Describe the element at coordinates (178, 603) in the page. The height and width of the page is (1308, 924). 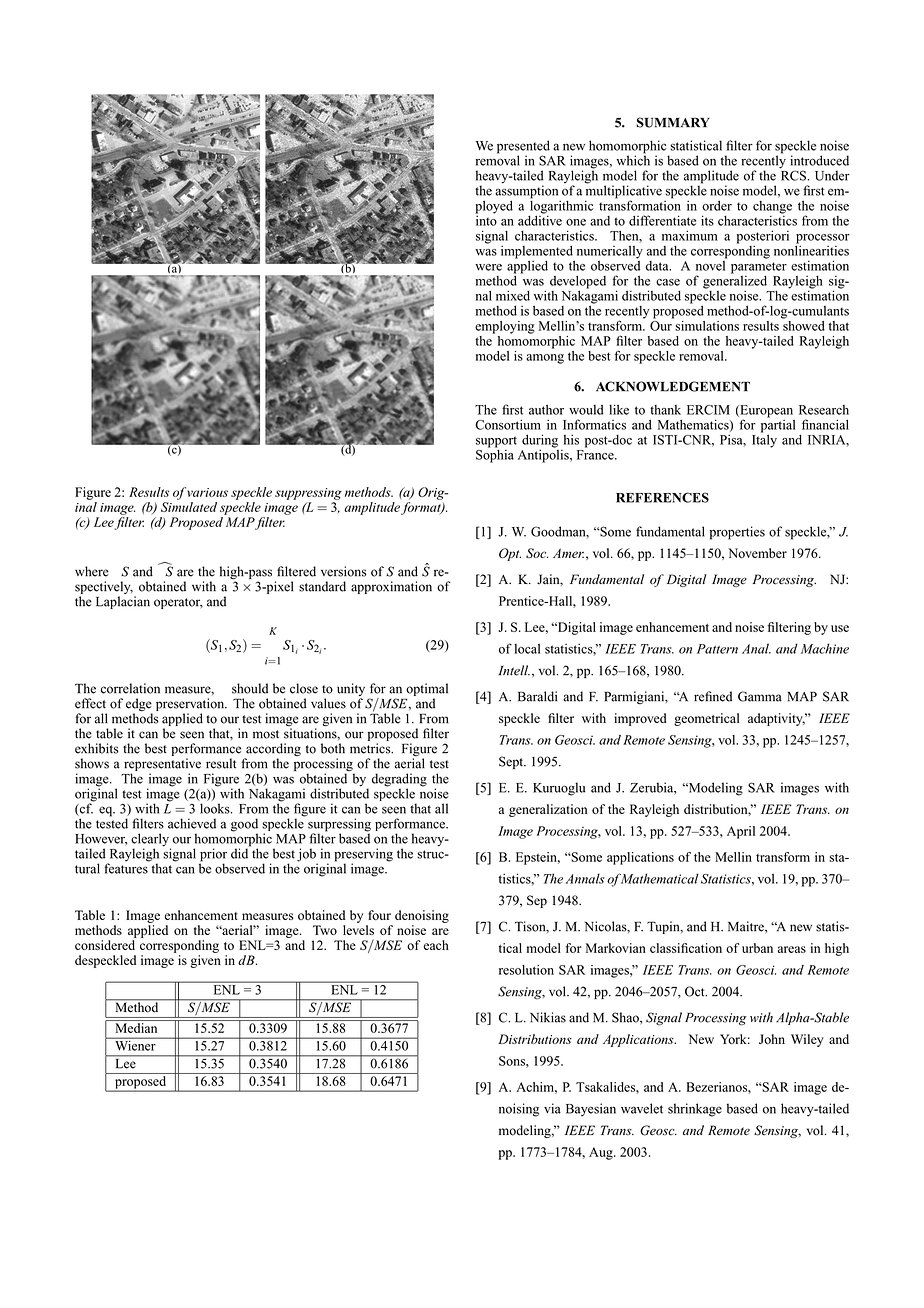
I see `operator` at that location.
